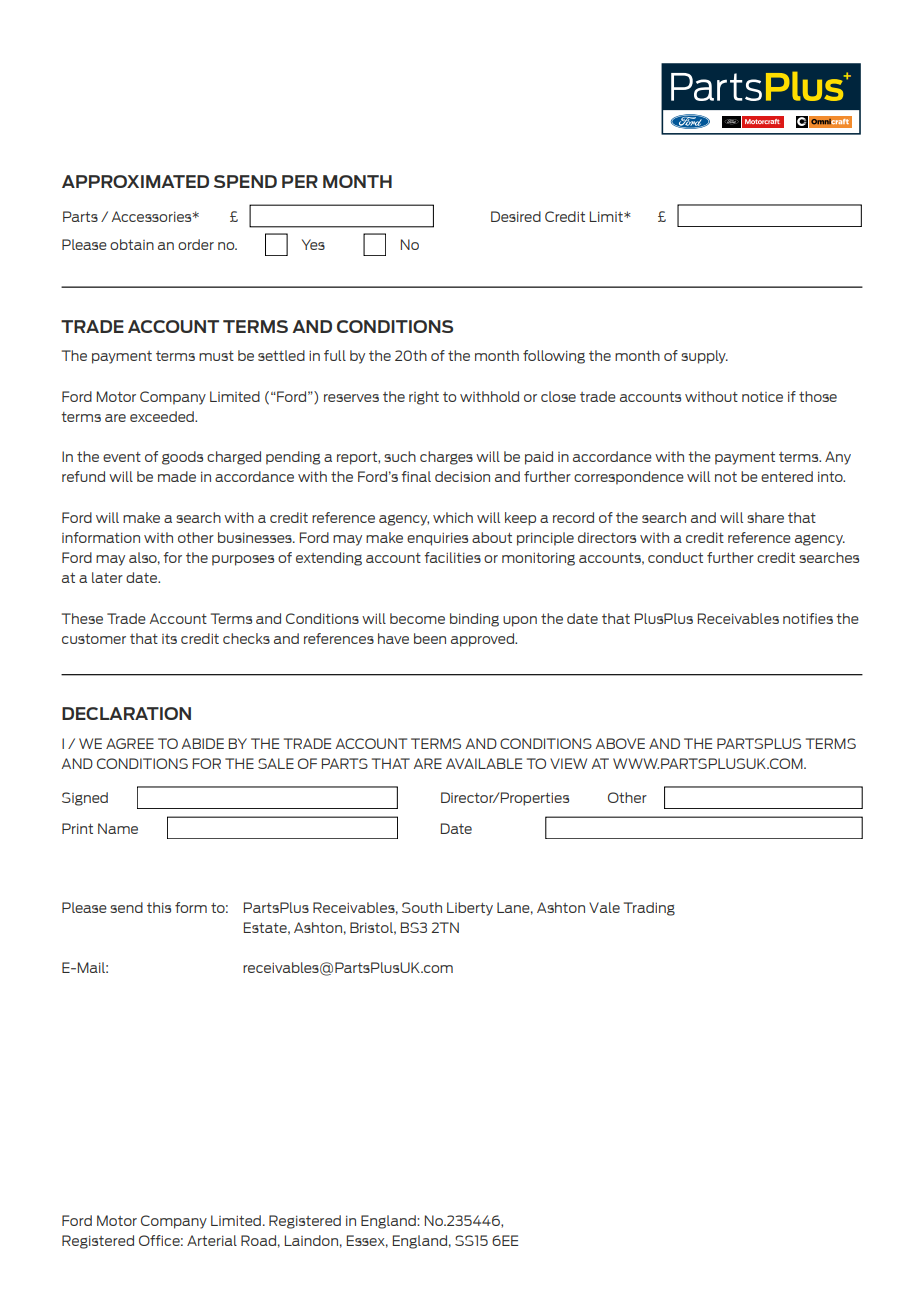 The height and width of the image is (1308, 924). What do you see at coordinates (516, 216) in the image?
I see `Desired` at bounding box center [516, 216].
